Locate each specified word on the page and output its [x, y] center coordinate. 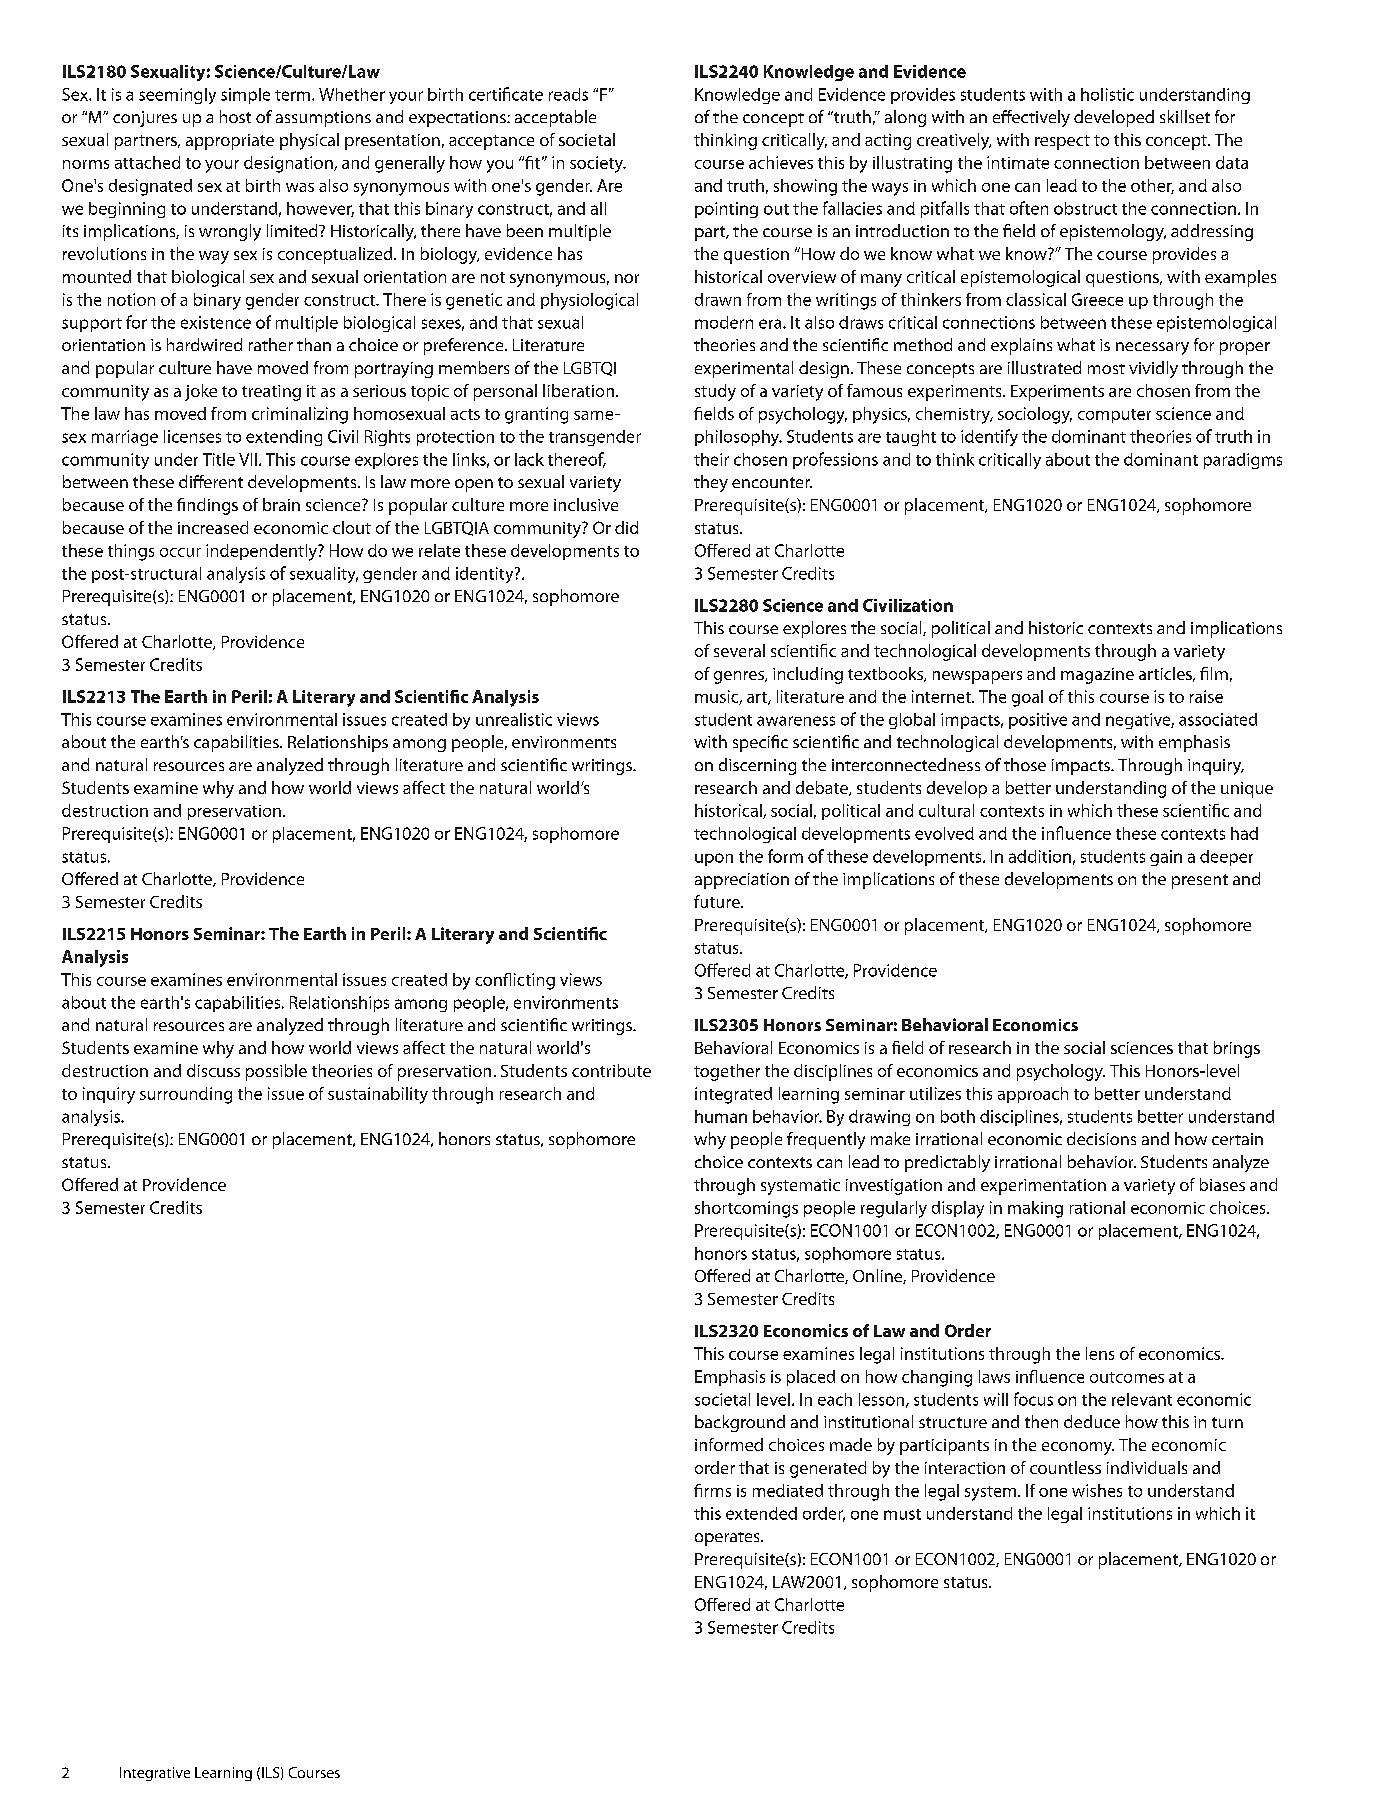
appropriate [230, 142]
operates [728, 1539]
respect [1062, 142]
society [598, 164]
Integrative [155, 1774]
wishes [1097, 1490]
